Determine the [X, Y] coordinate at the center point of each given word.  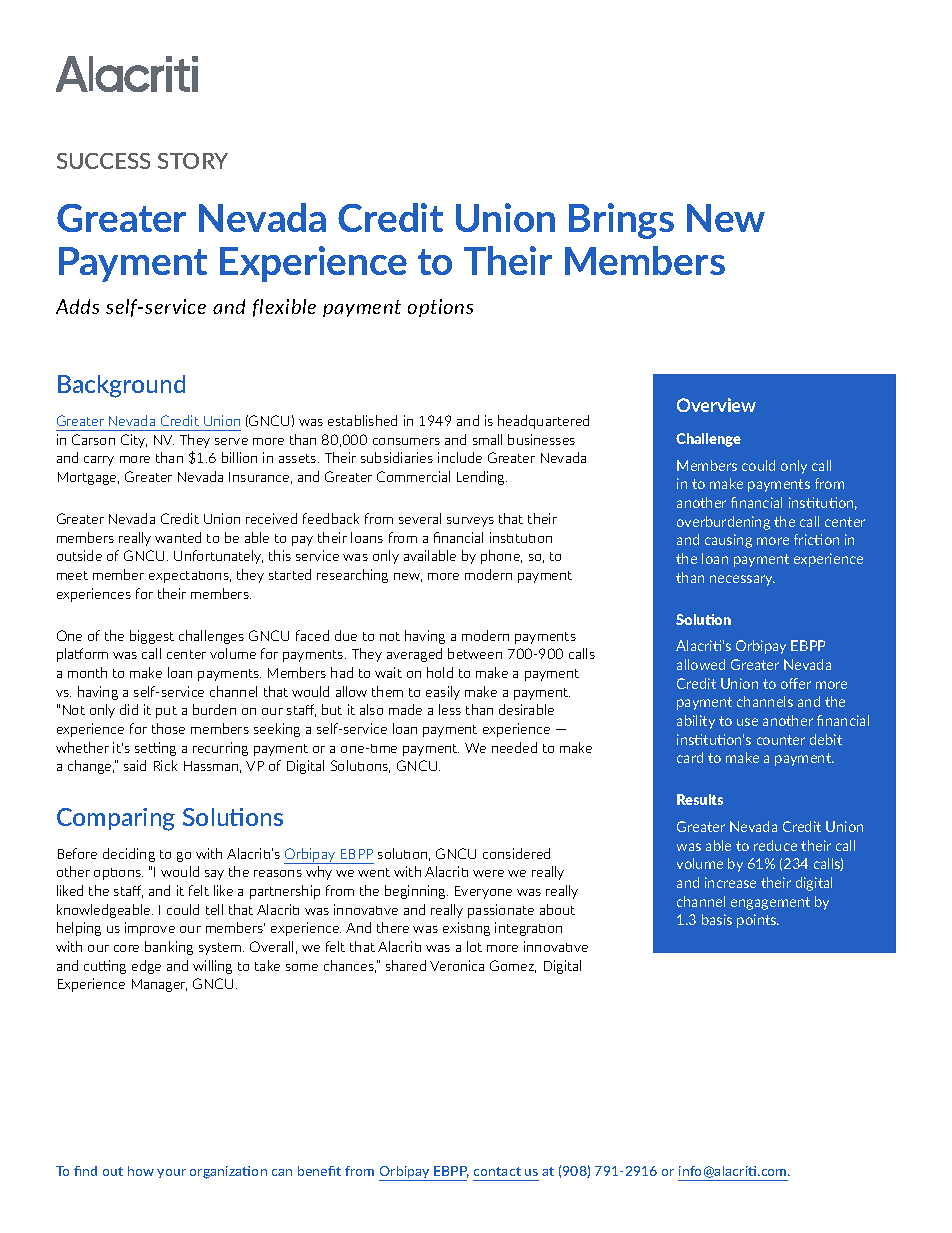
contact [497, 1171]
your [171, 1173]
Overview [716, 405]
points [758, 921]
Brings [621, 221]
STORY [193, 161]
